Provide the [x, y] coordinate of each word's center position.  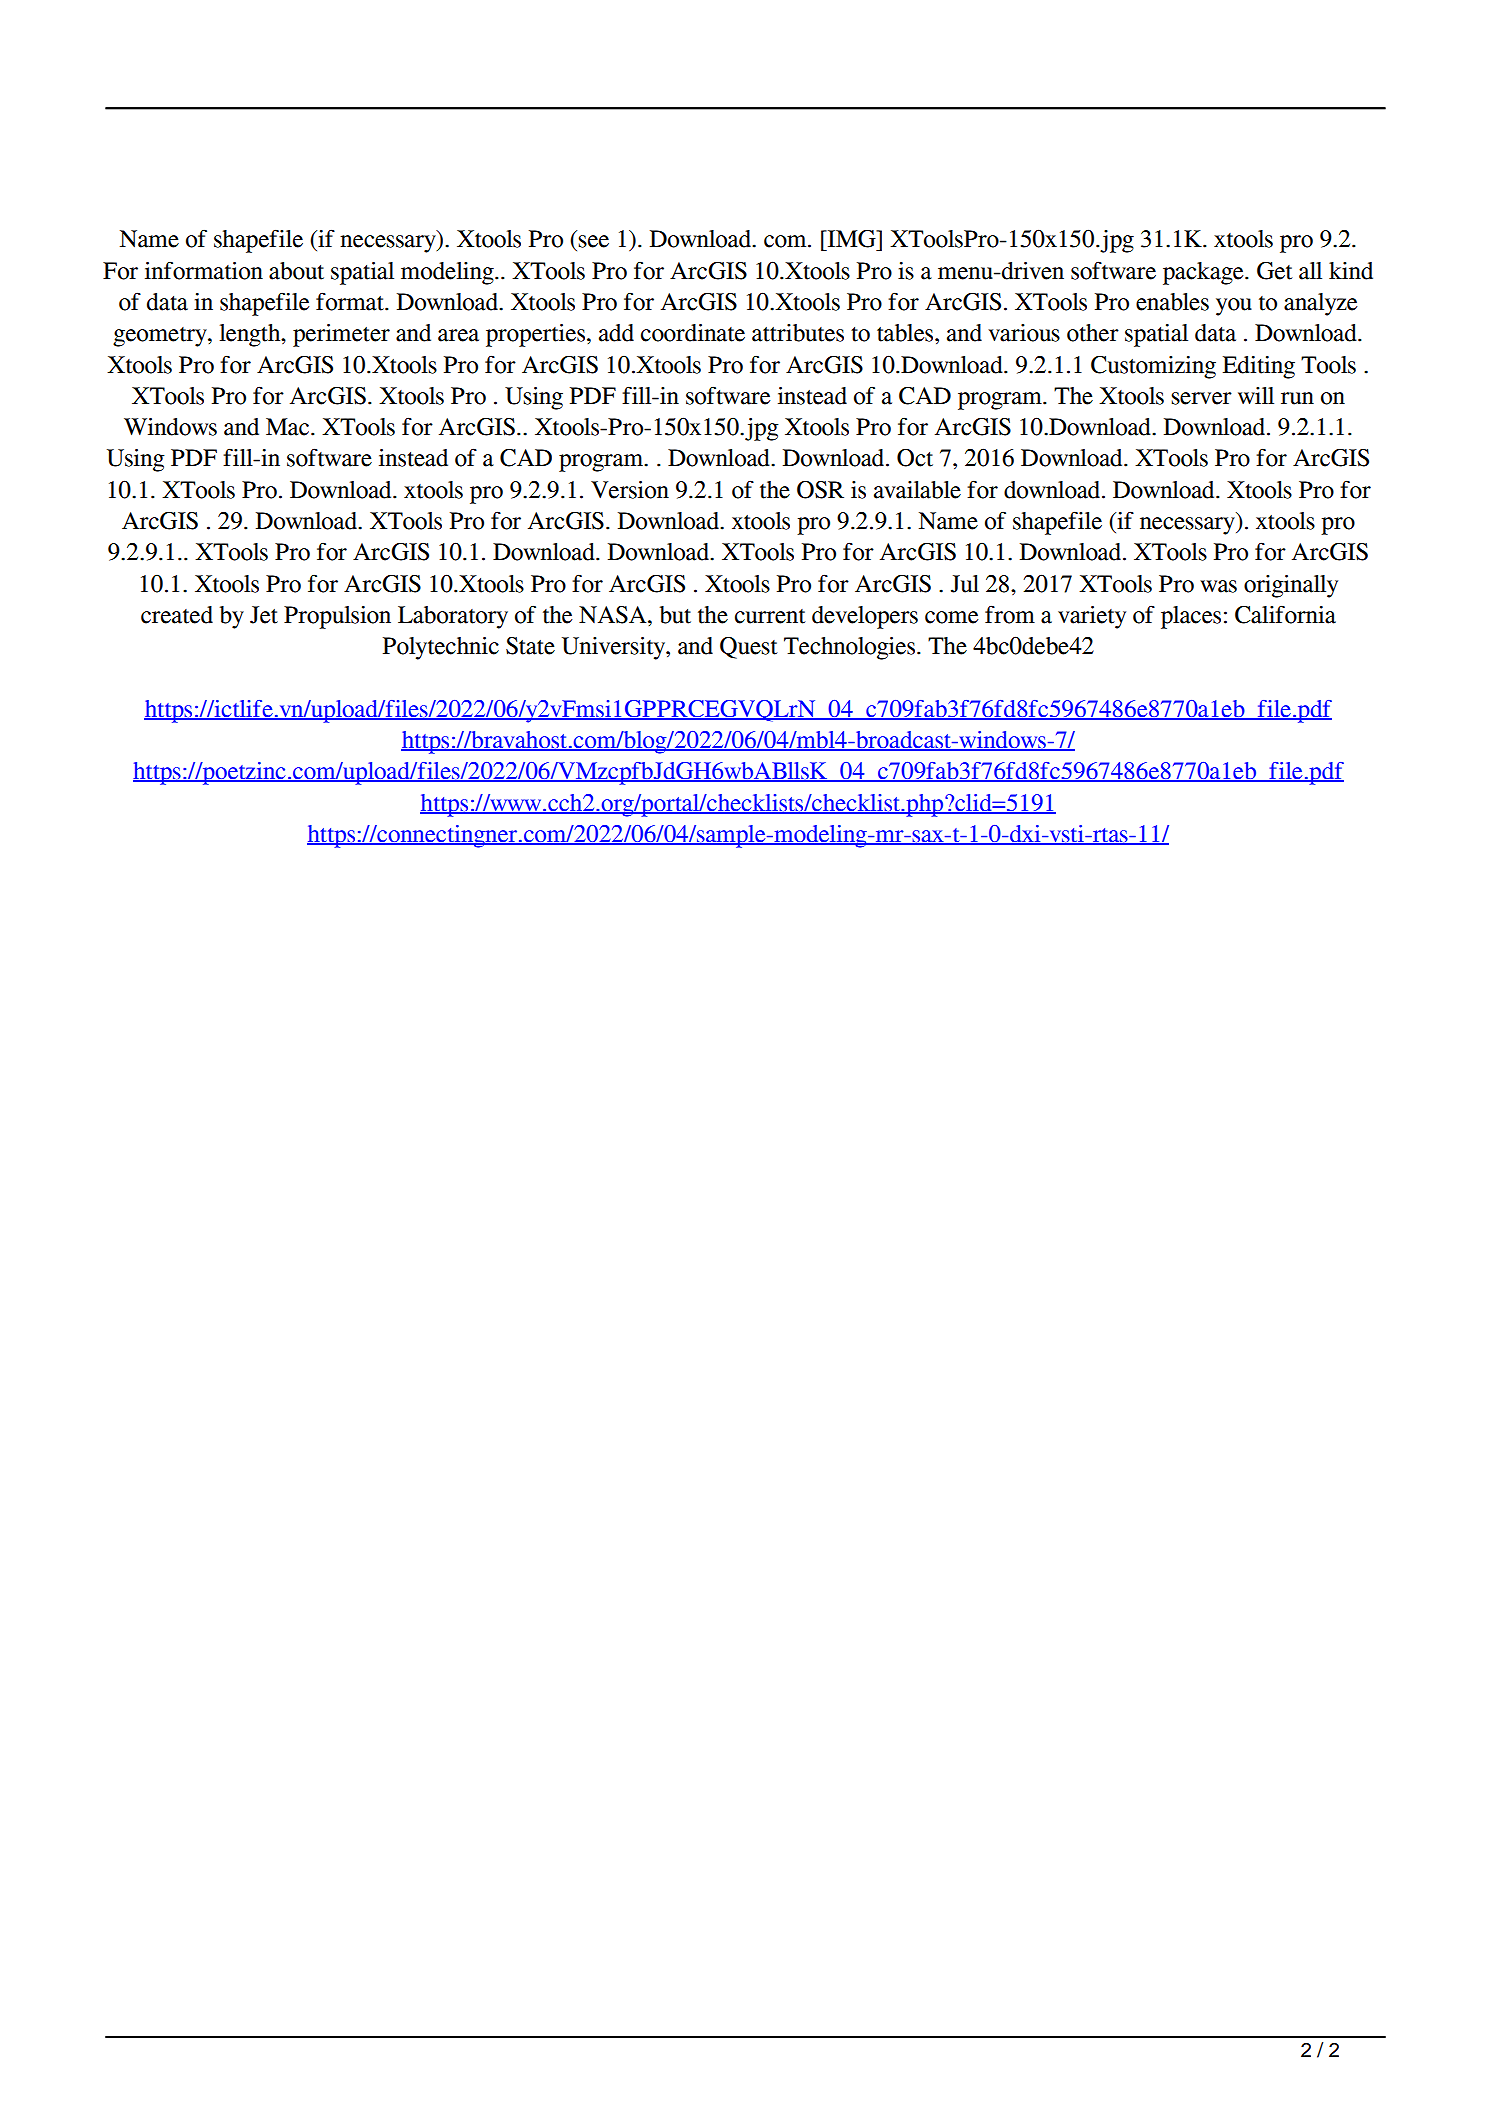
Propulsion [337, 617]
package [1204, 273]
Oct [915, 457]
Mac [289, 427]
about [296, 271]
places [1191, 617]
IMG [851, 238]
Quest [749, 647]
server [1201, 398]
